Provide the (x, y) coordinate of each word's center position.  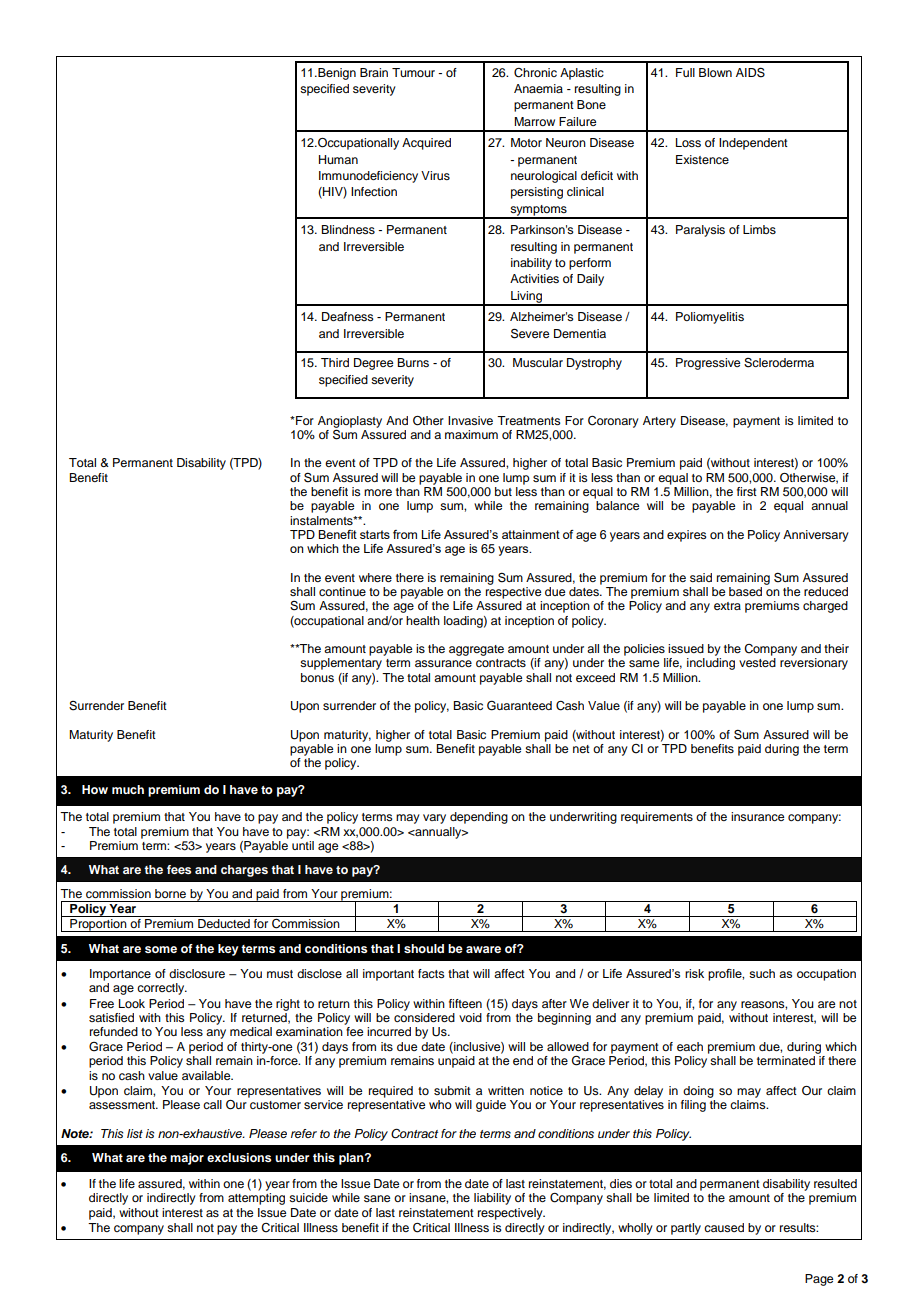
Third (335, 362)
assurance (443, 663)
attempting (256, 1199)
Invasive (470, 420)
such (762, 973)
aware (483, 949)
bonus (317, 677)
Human (338, 159)
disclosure (197, 973)
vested (757, 662)
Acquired (426, 144)
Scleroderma (779, 363)
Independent (753, 144)
